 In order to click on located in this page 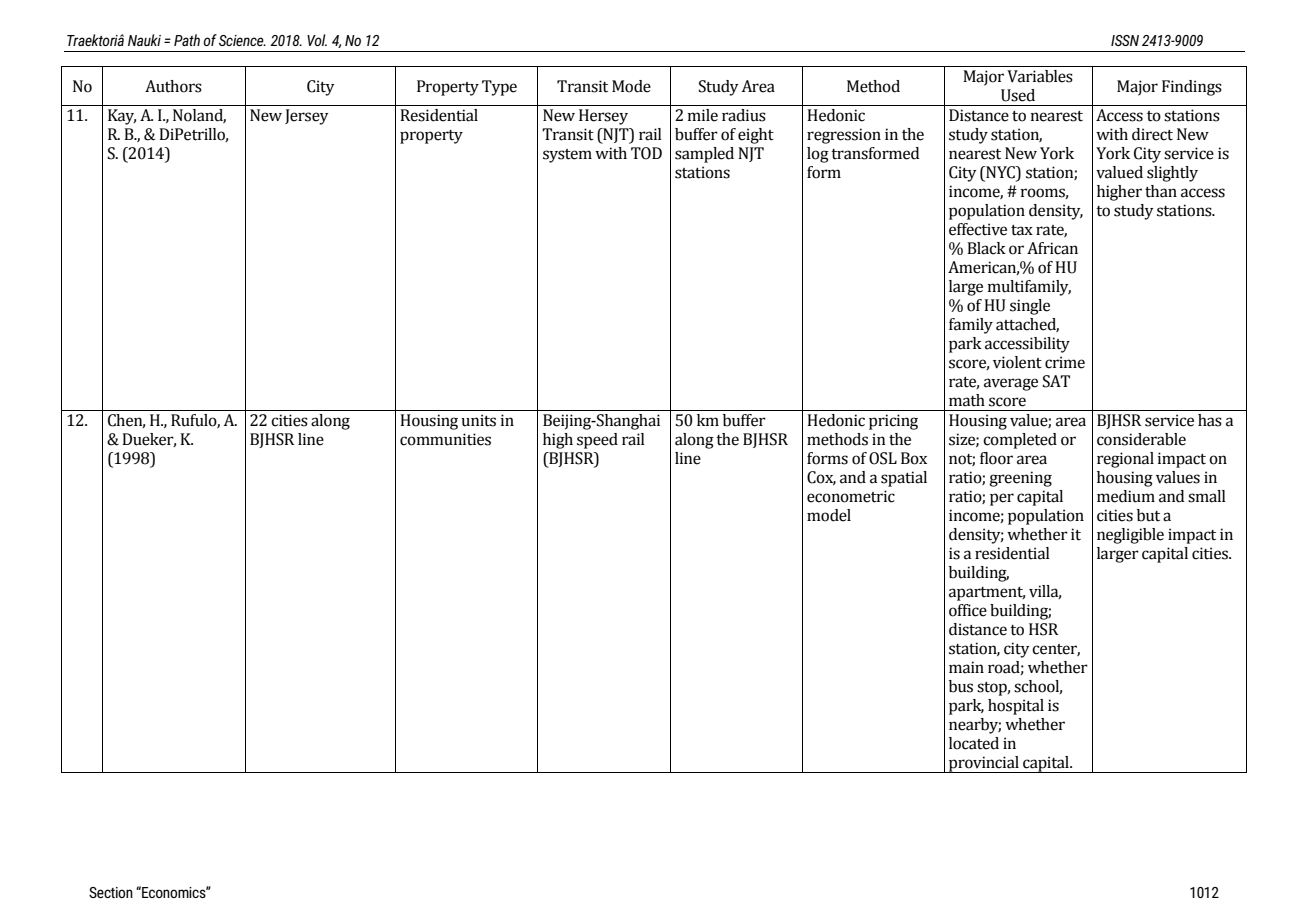, I will do `click(974, 743)`.
